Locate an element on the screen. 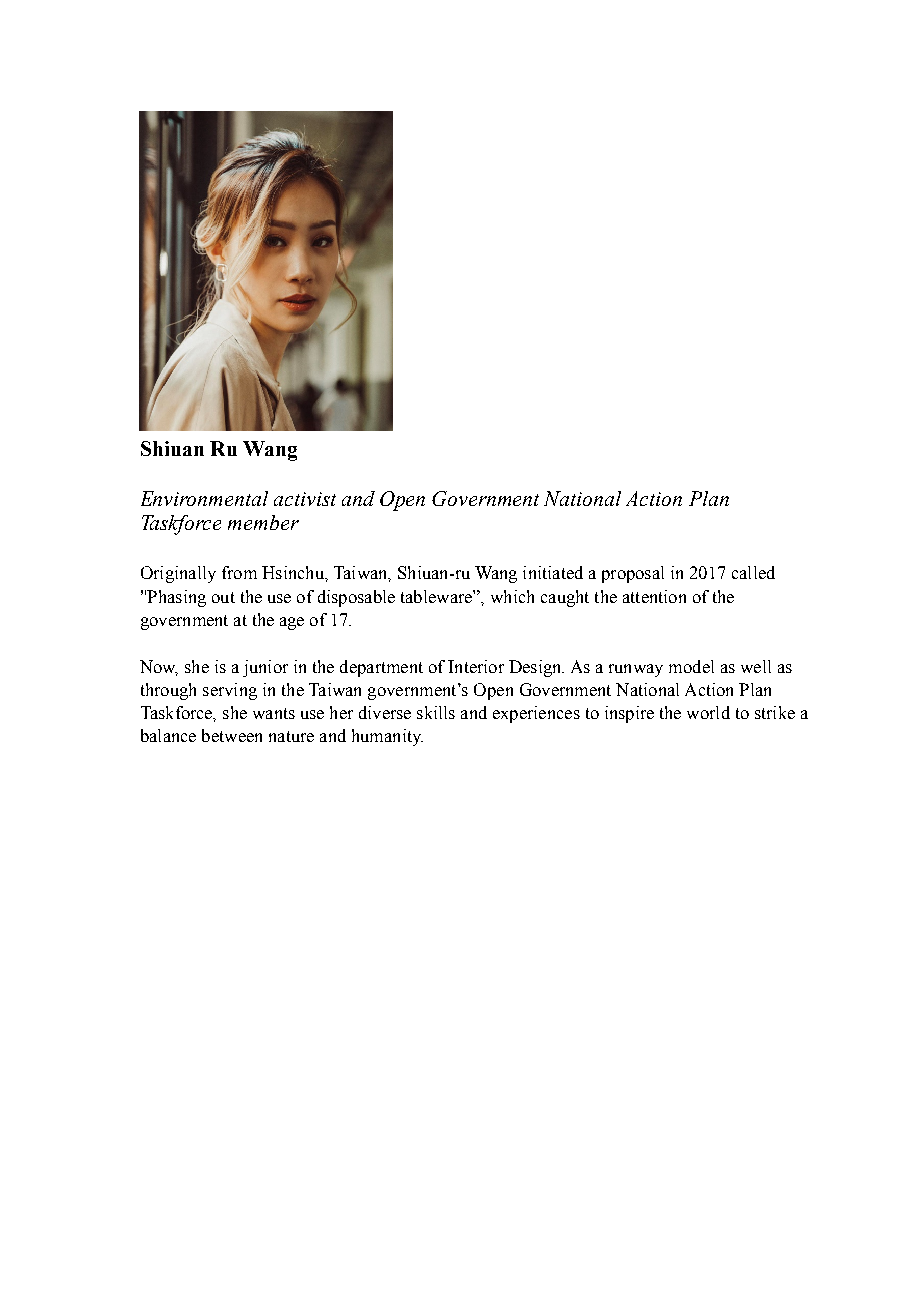 The width and height of the screenshot is (924, 1308). attention is located at coordinates (654, 596).
